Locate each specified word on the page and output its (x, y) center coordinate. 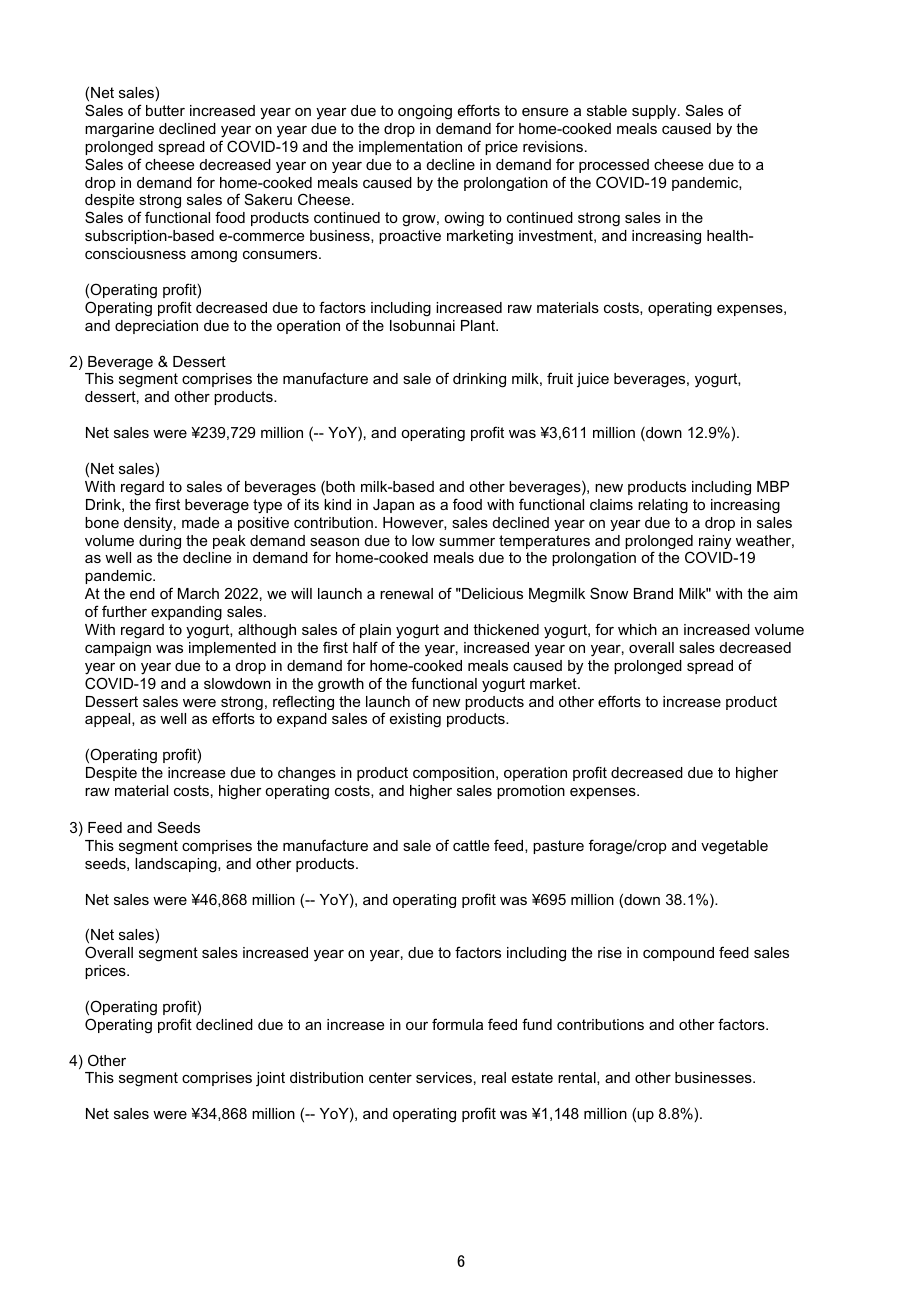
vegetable (734, 847)
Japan (393, 506)
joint (270, 1079)
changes (307, 774)
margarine (119, 130)
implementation (410, 148)
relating (663, 506)
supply (655, 112)
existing (415, 720)
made (200, 522)
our (417, 1026)
